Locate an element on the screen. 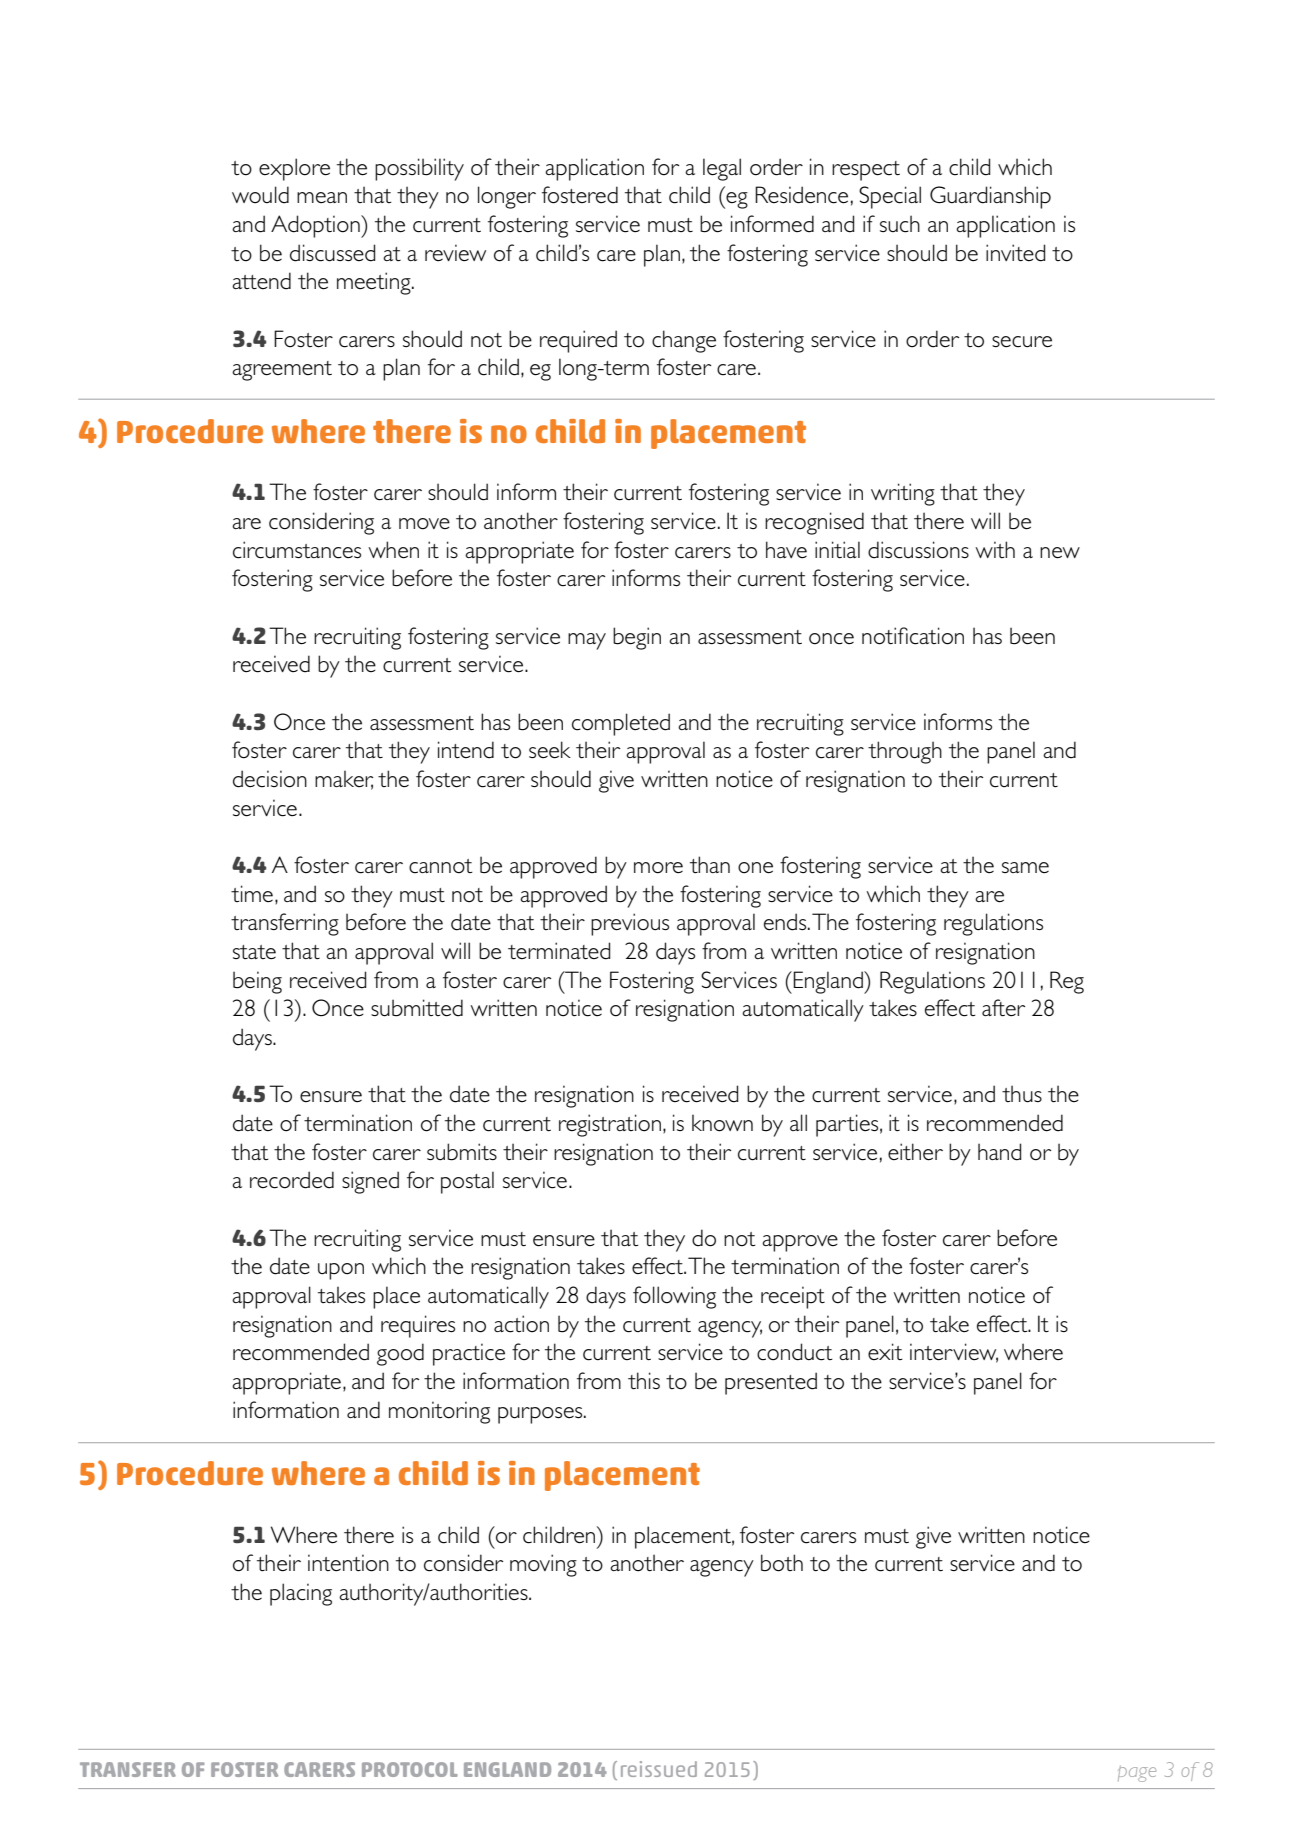 Image resolution: width=1293 pixels, height=1828 pixels. PROTOCOL is located at coordinates (410, 1769).
